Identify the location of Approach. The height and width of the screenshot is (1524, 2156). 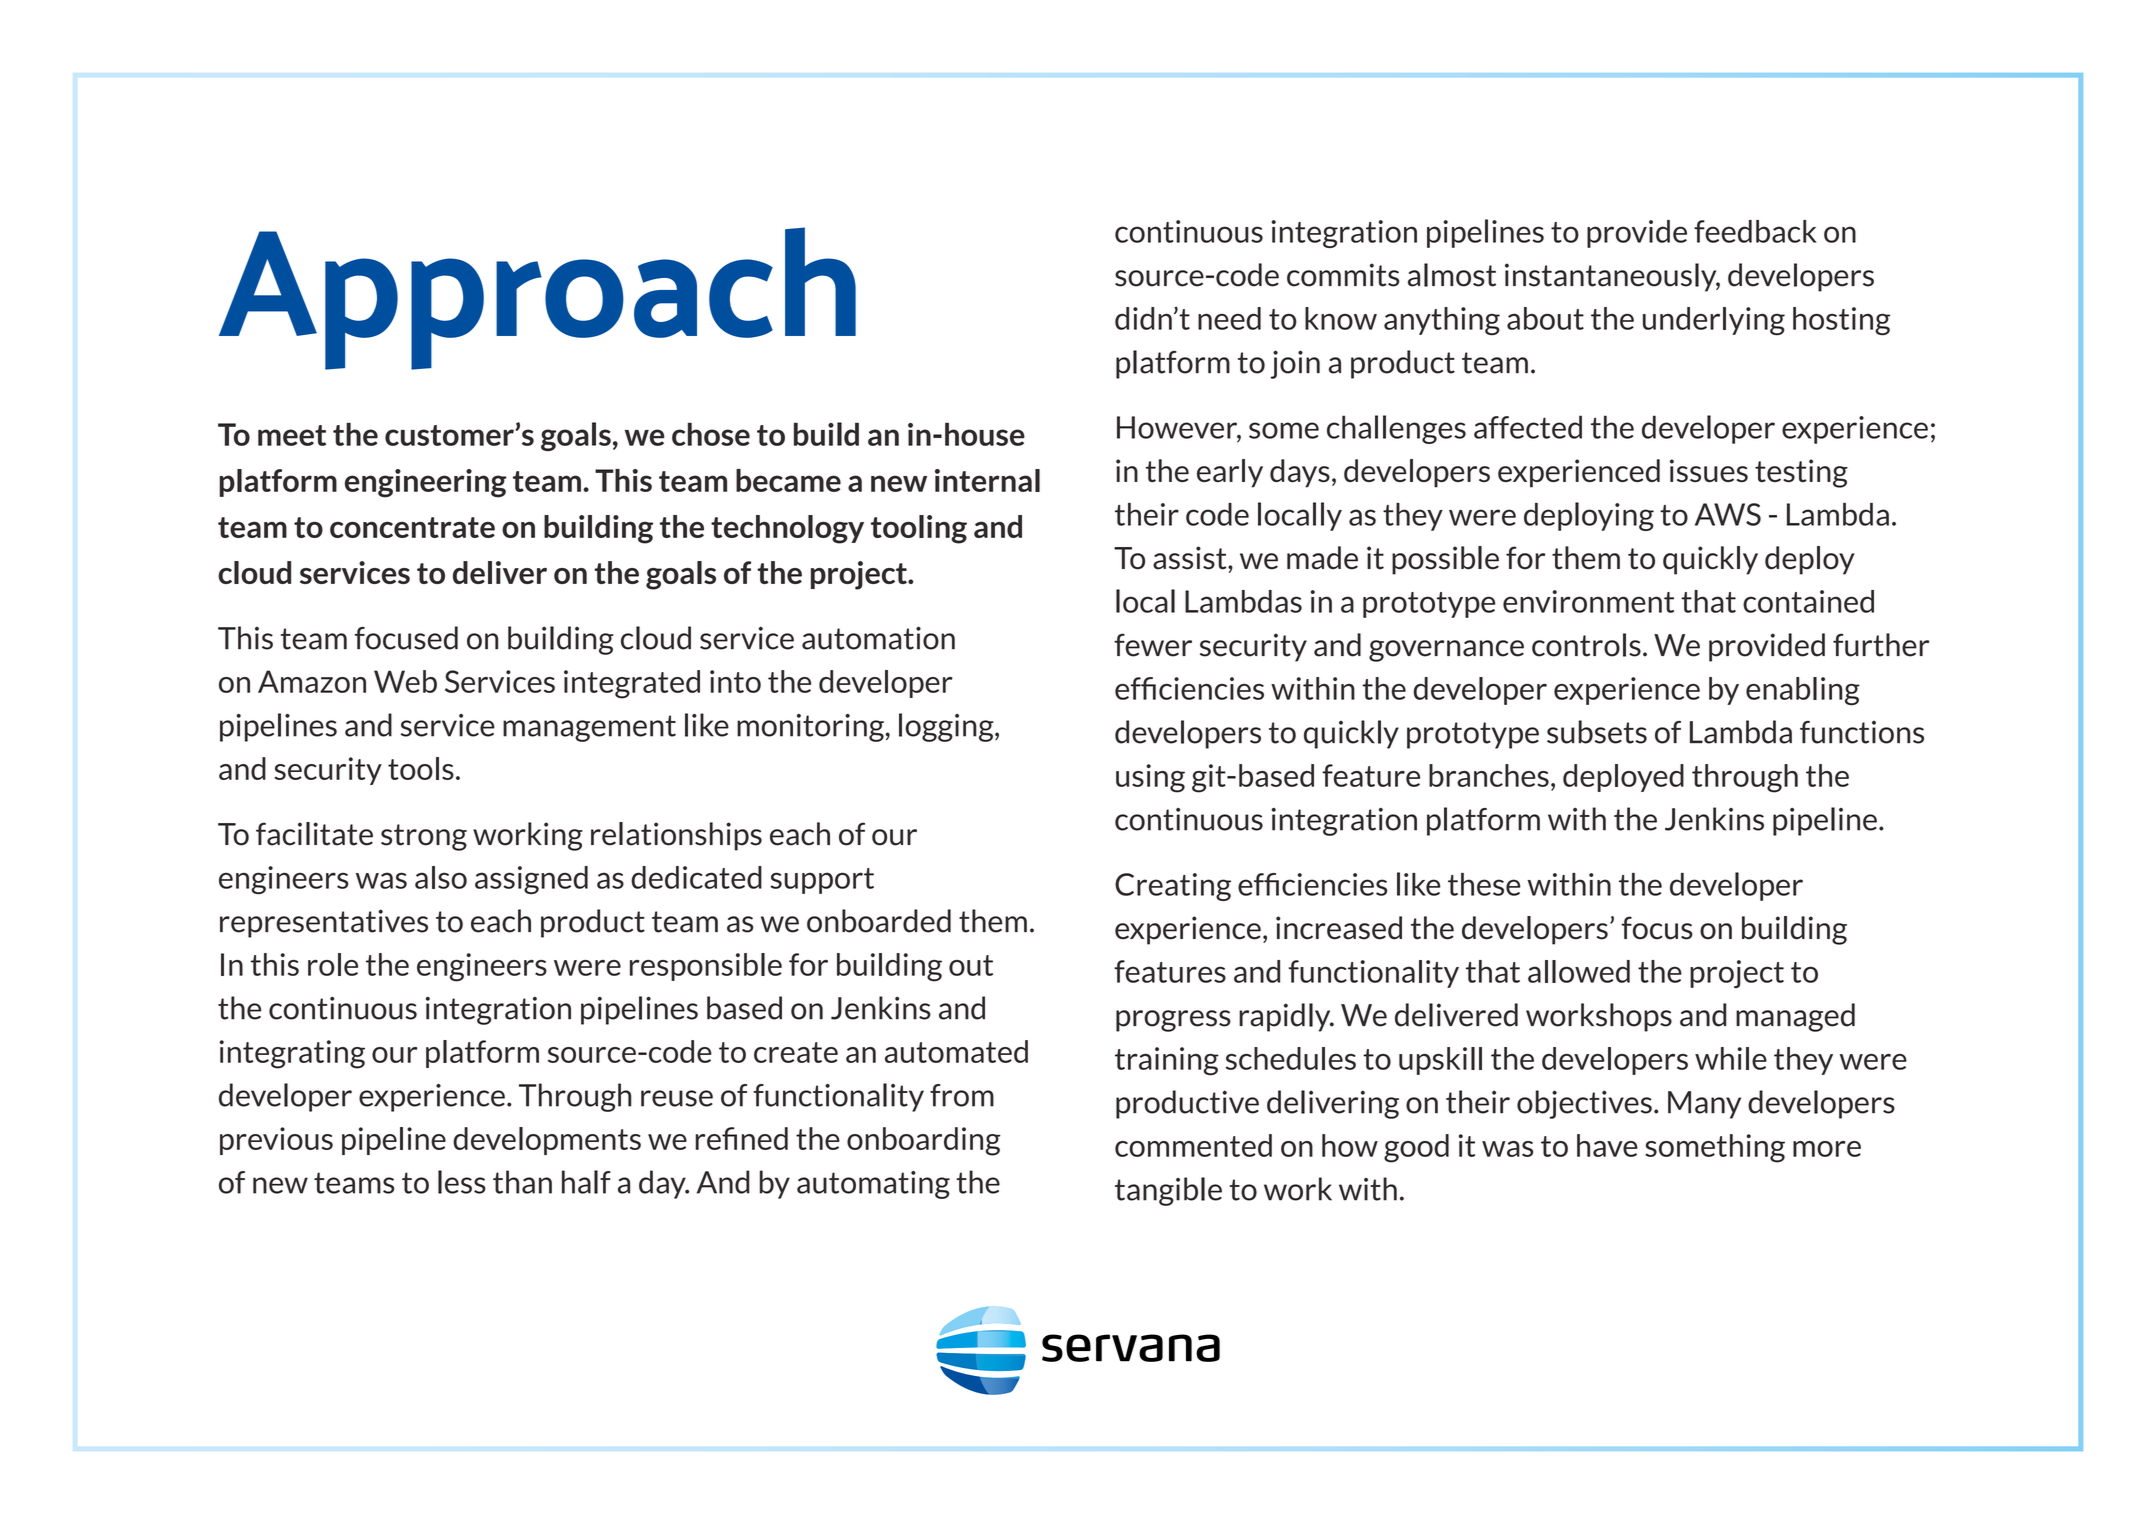
(537, 298).
